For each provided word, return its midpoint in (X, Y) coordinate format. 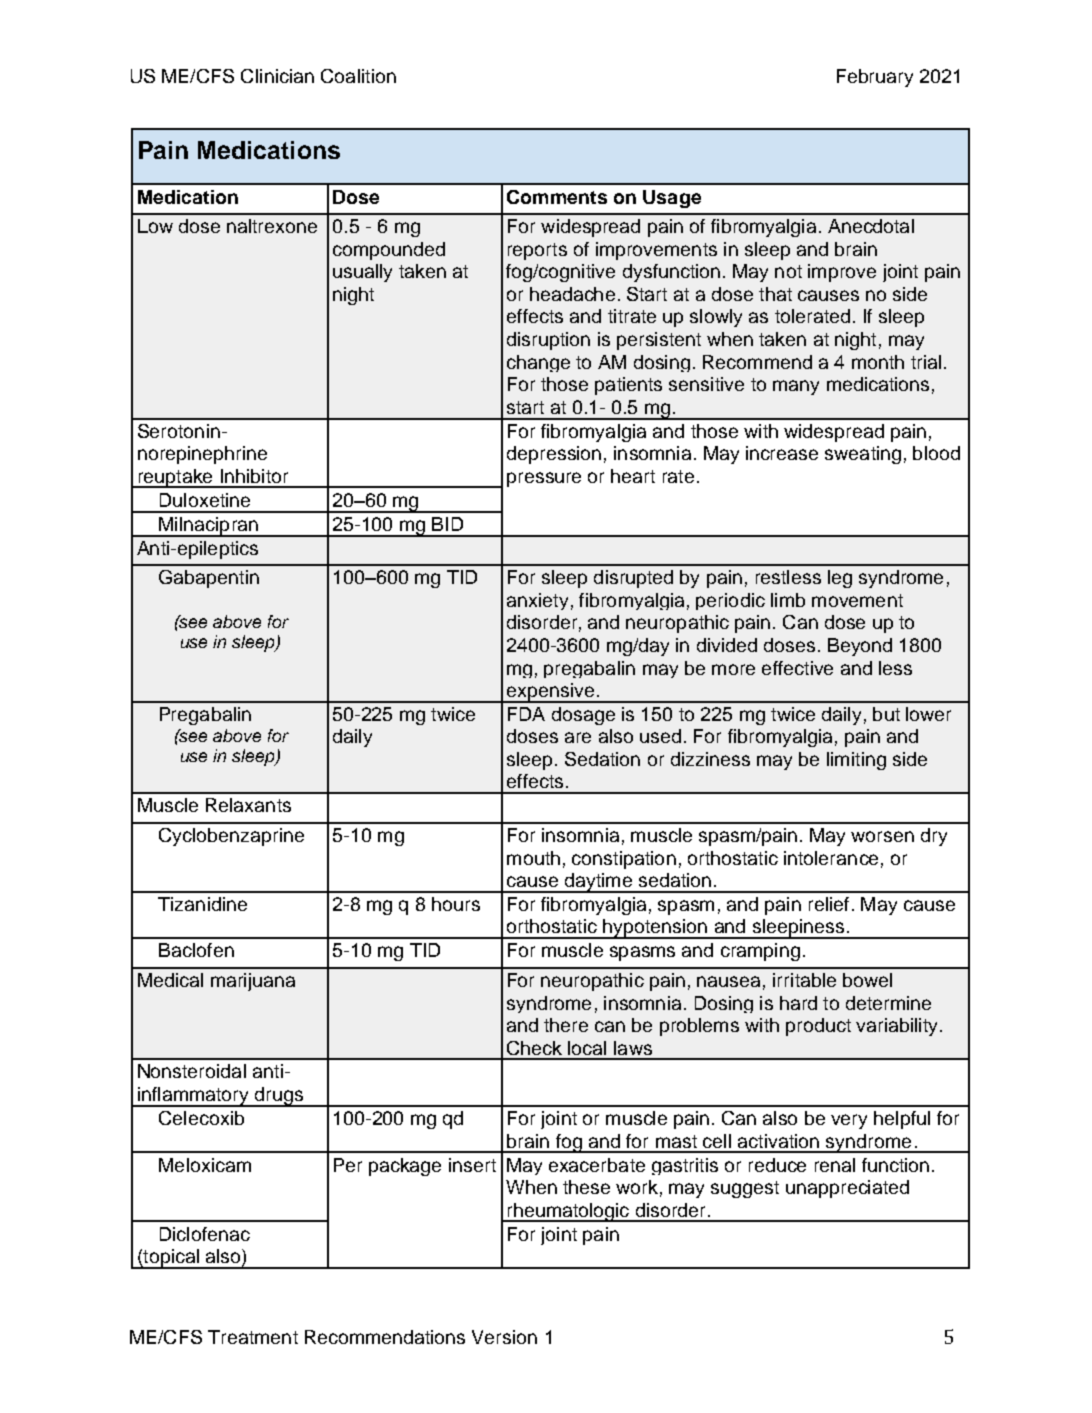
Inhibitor (254, 476)
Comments (557, 197)
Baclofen (196, 950)
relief (829, 904)
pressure (544, 479)
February (875, 78)
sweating (863, 455)
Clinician (277, 76)
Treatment (253, 1337)
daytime (598, 883)
